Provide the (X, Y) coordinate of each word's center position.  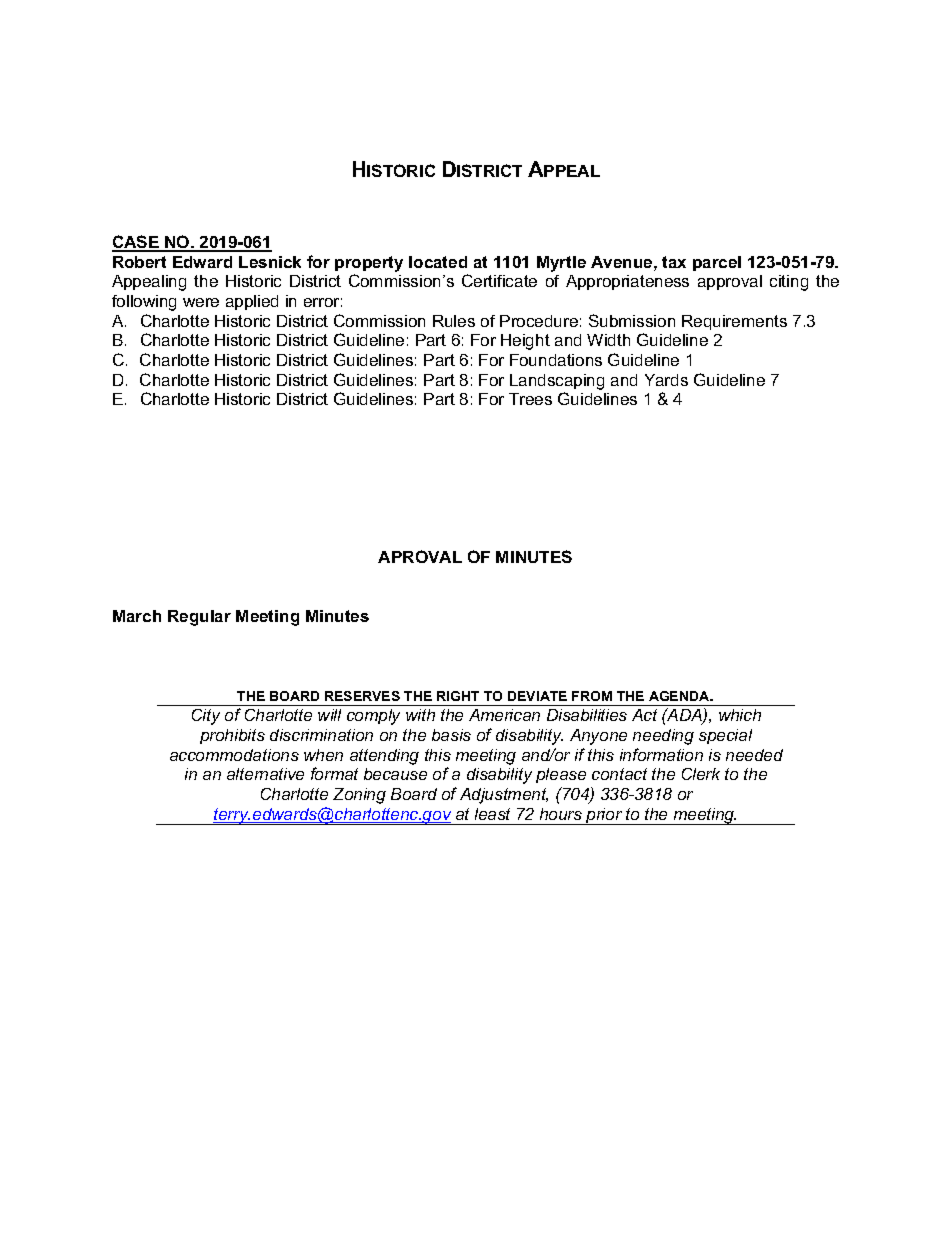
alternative (265, 774)
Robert (139, 262)
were (201, 302)
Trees (530, 399)
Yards (666, 380)
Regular (199, 618)
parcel (717, 263)
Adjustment (504, 796)
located (438, 262)
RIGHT (458, 696)
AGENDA (680, 696)
